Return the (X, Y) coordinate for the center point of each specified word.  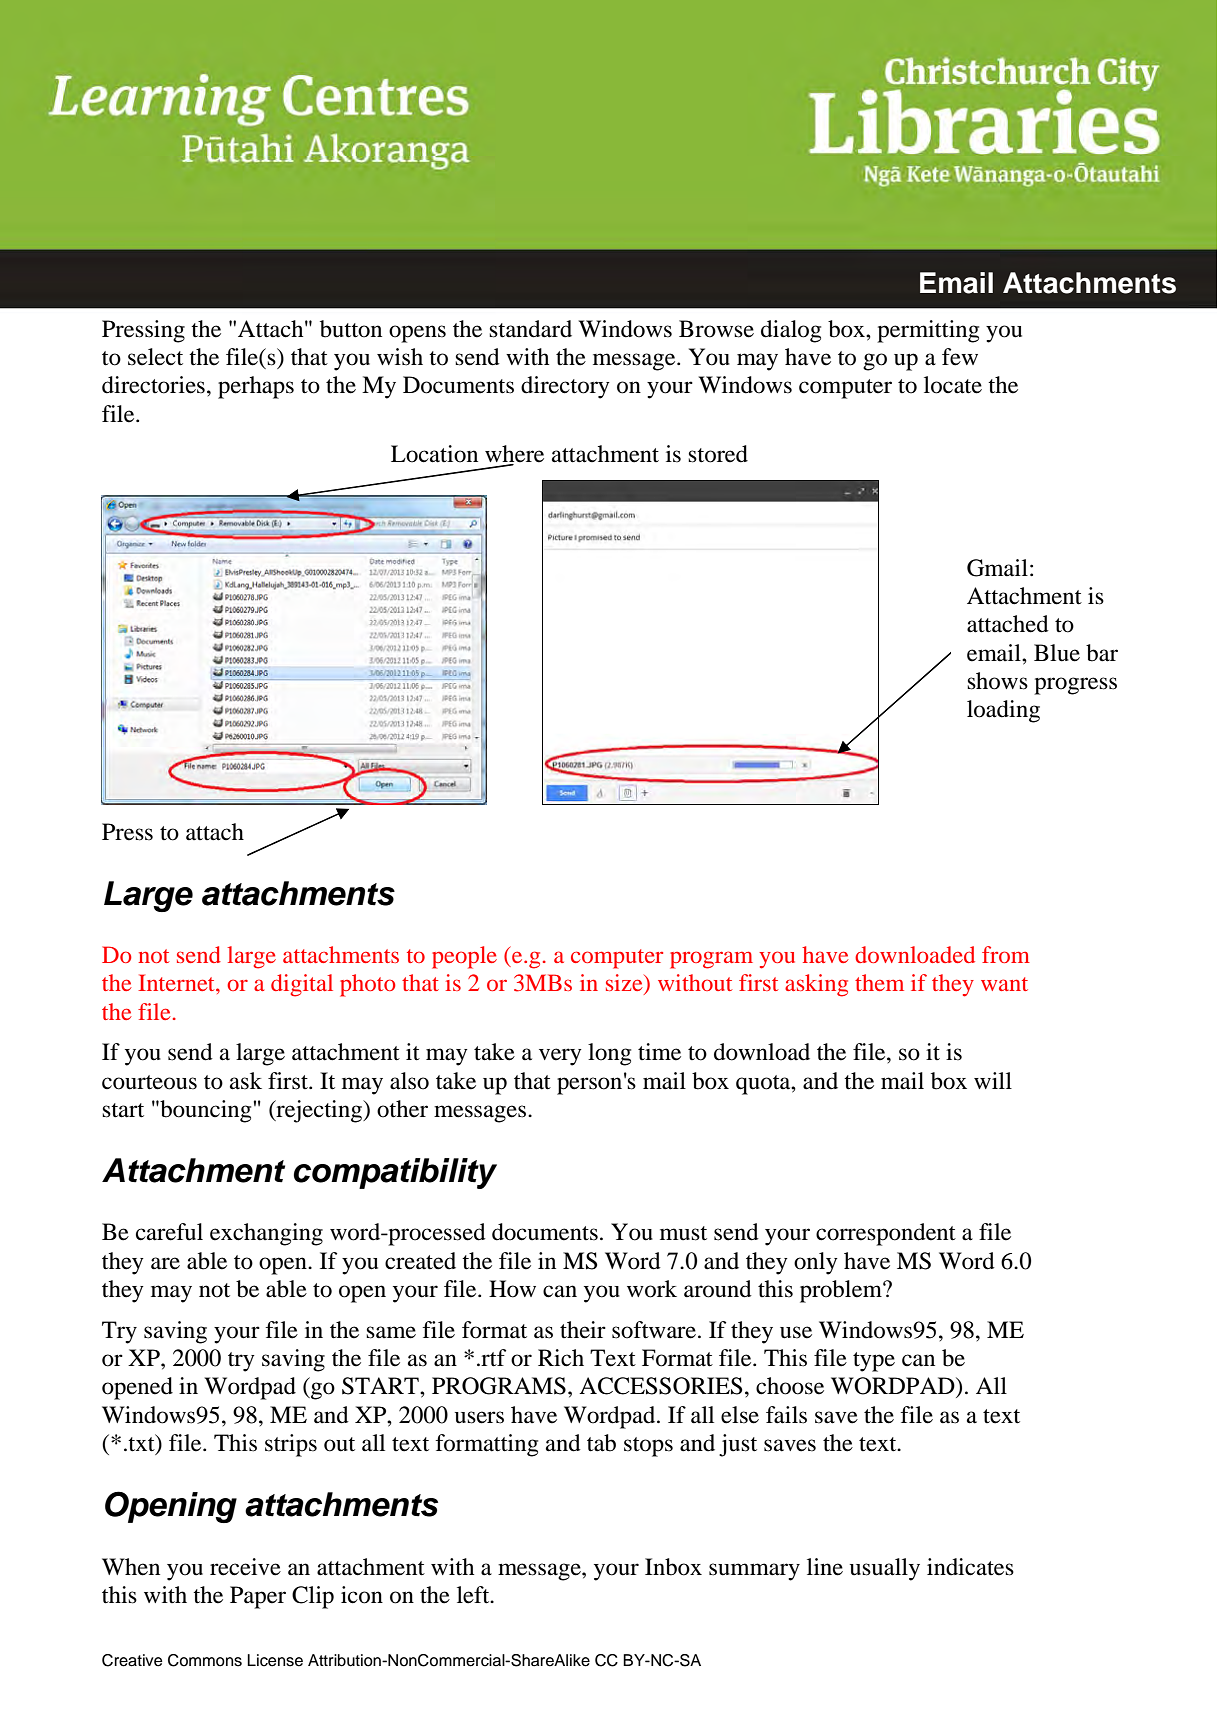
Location (434, 454)
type (874, 1362)
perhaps (256, 387)
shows (997, 681)
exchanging (266, 1234)
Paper (258, 1597)
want (1004, 984)
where (514, 455)
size (625, 984)
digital (302, 985)
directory (565, 387)
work (652, 1289)
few (960, 357)
